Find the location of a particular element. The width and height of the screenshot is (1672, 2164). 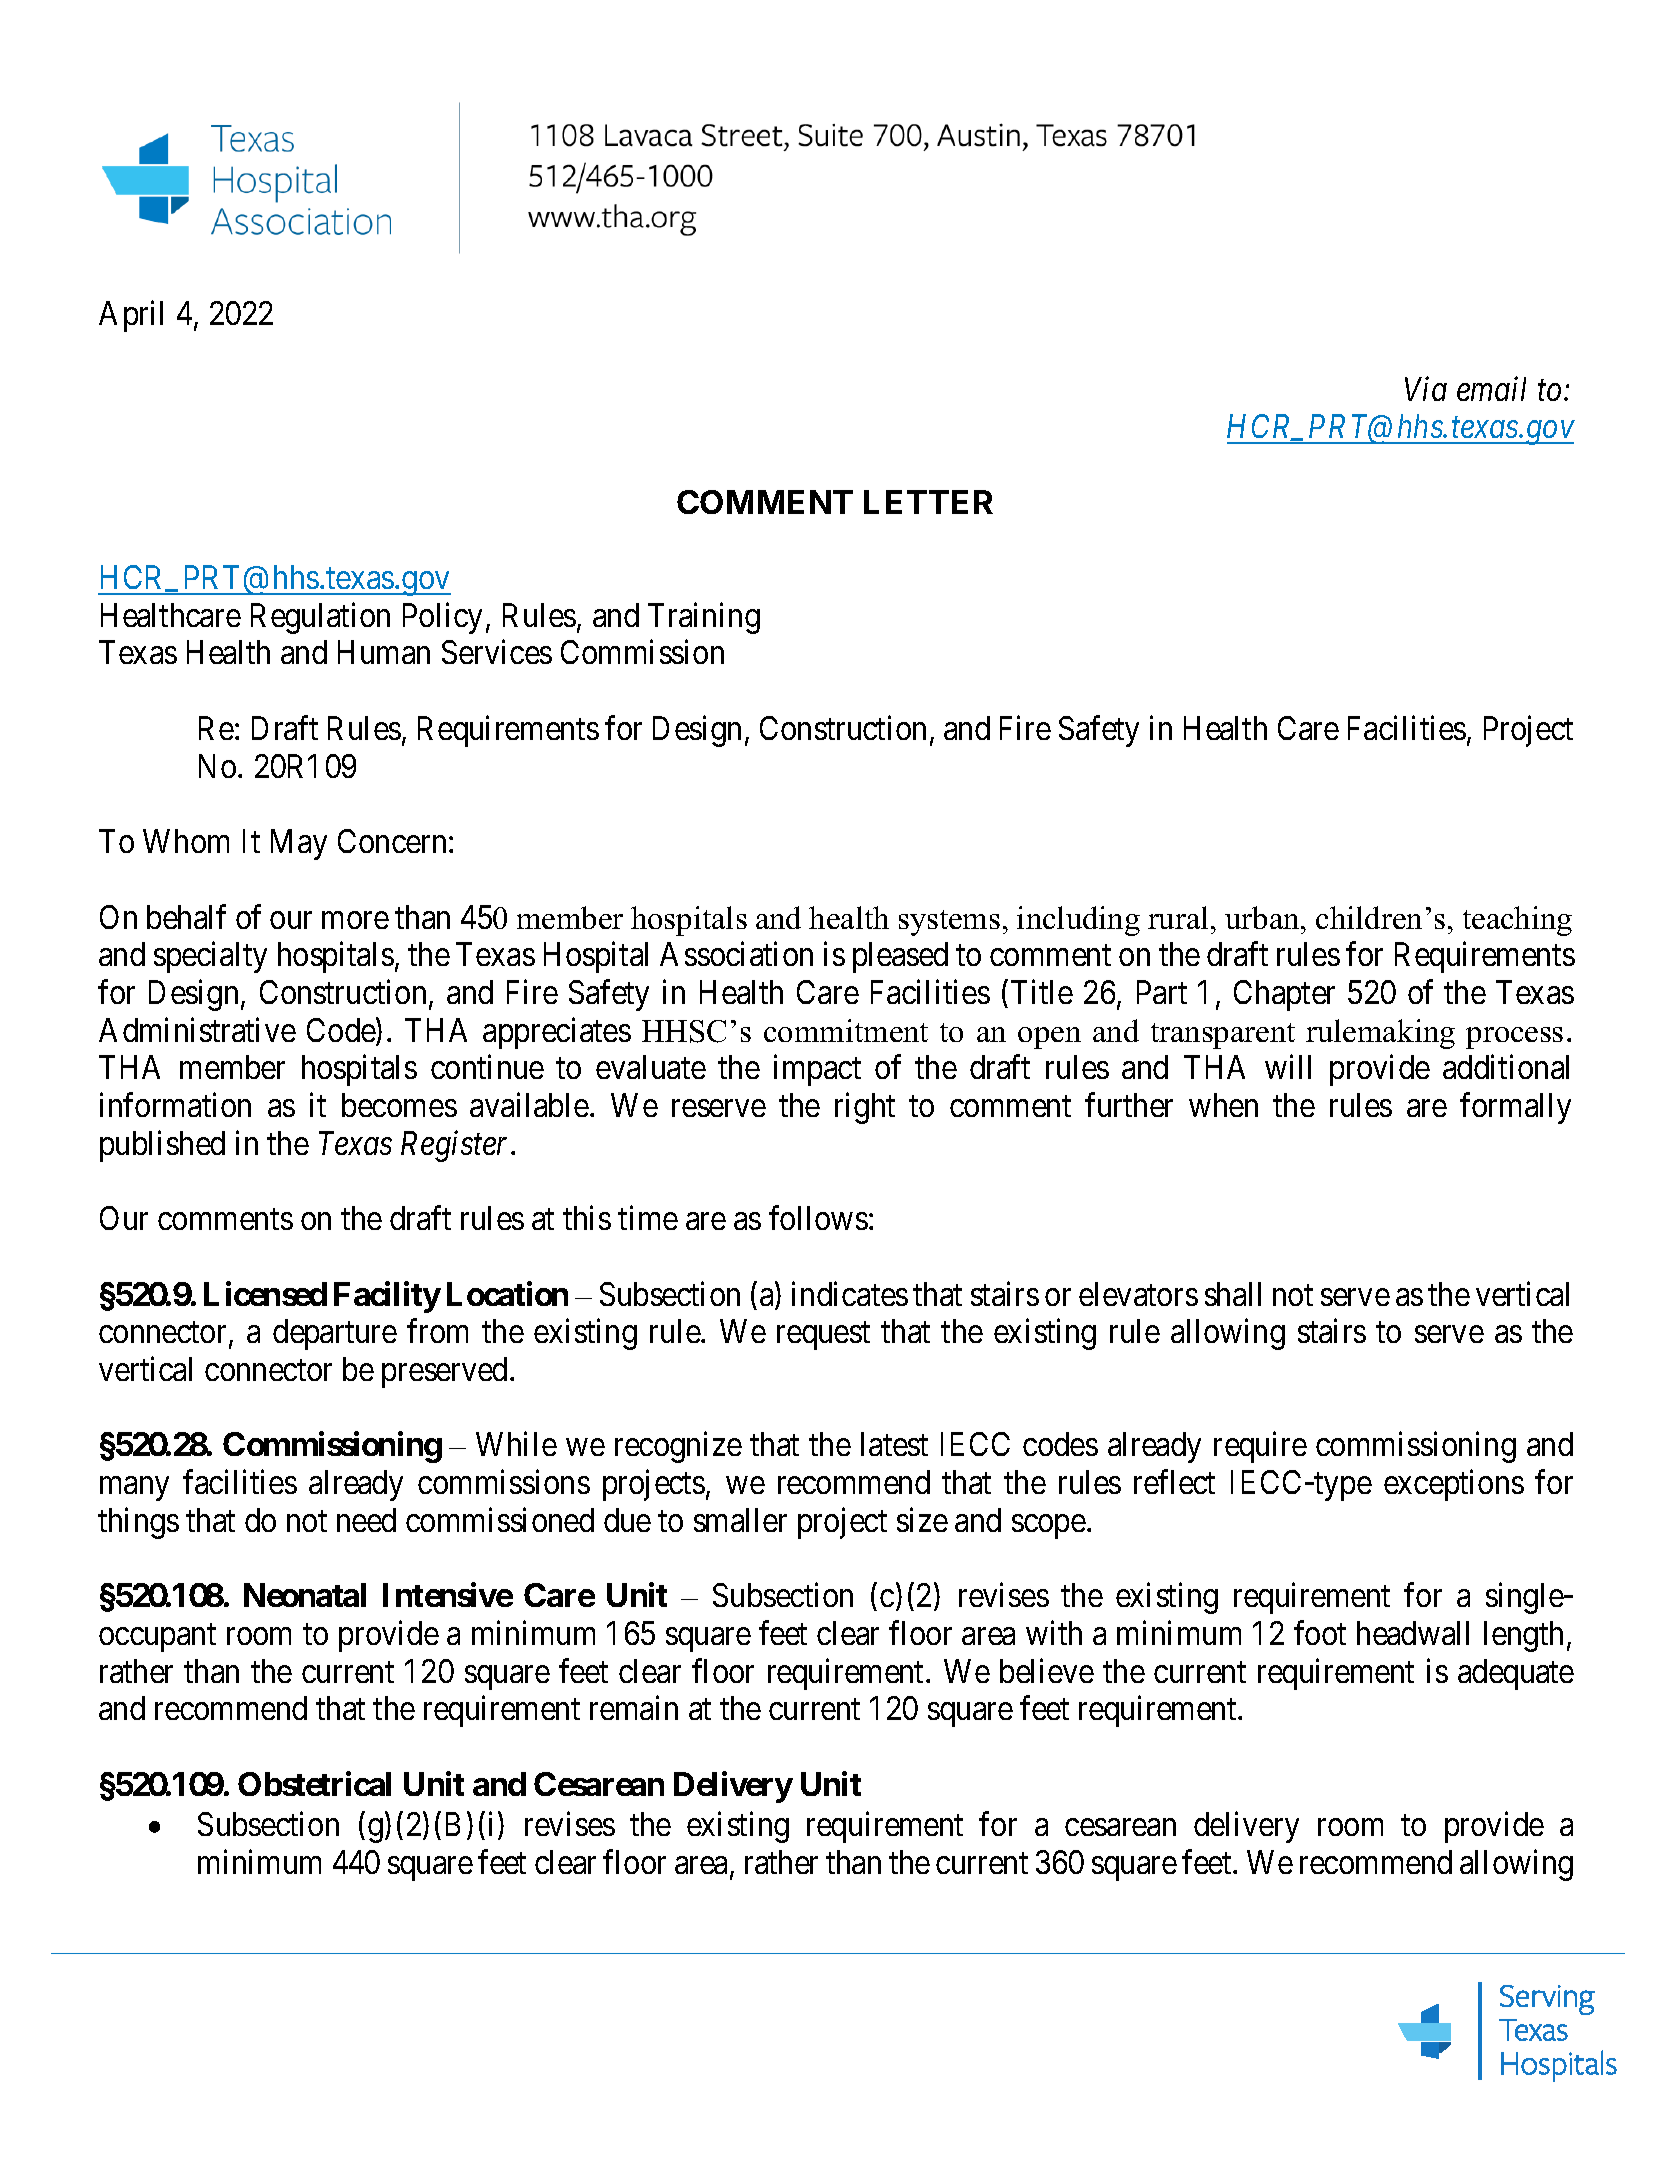

remain is located at coordinates (634, 1708).
